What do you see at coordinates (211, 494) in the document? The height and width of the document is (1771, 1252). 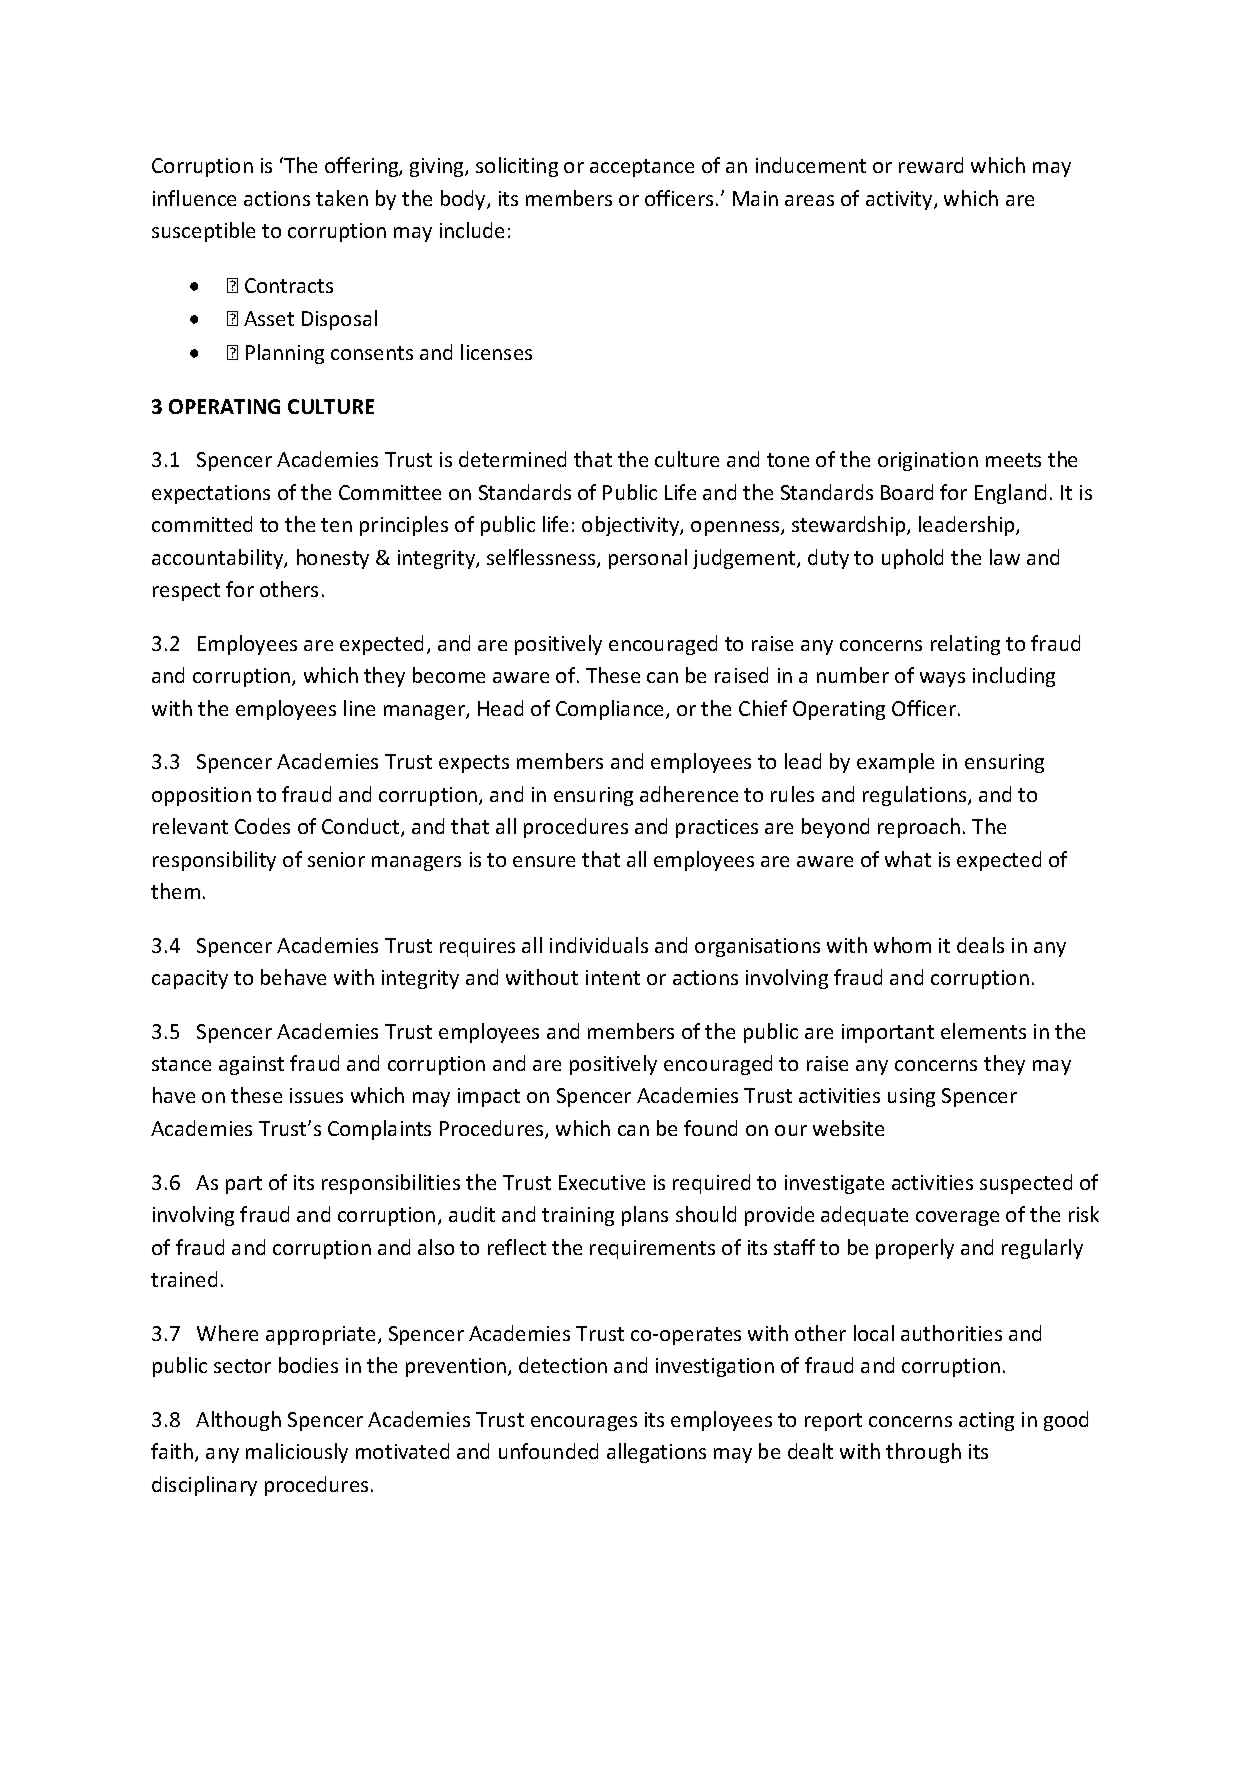 I see `expectations` at bounding box center [211, 494].
